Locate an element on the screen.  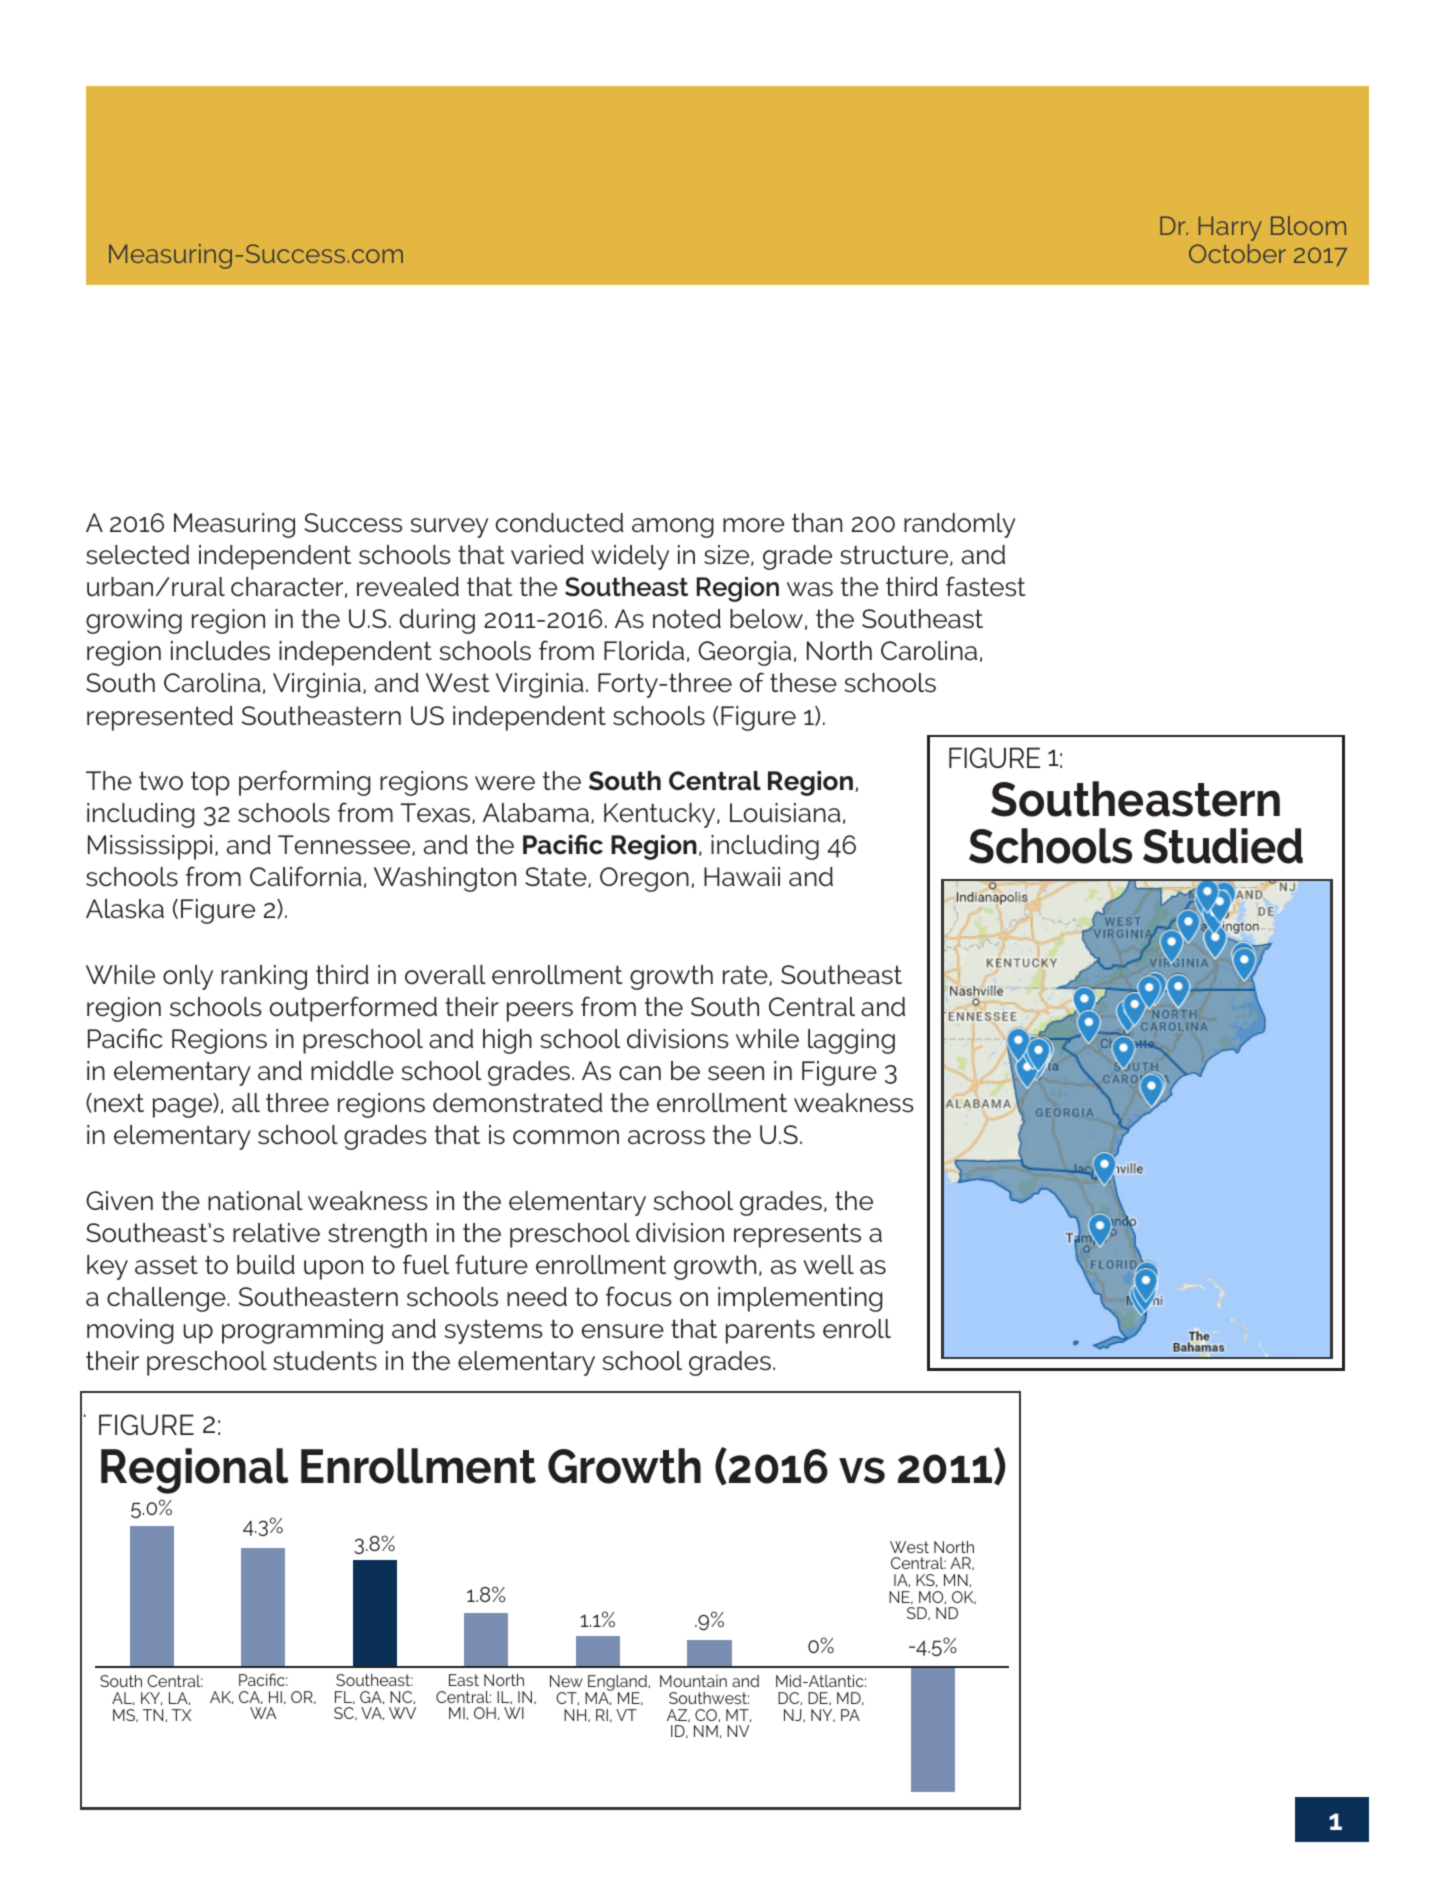
Mountain is located at coordinates (693, 1681).
